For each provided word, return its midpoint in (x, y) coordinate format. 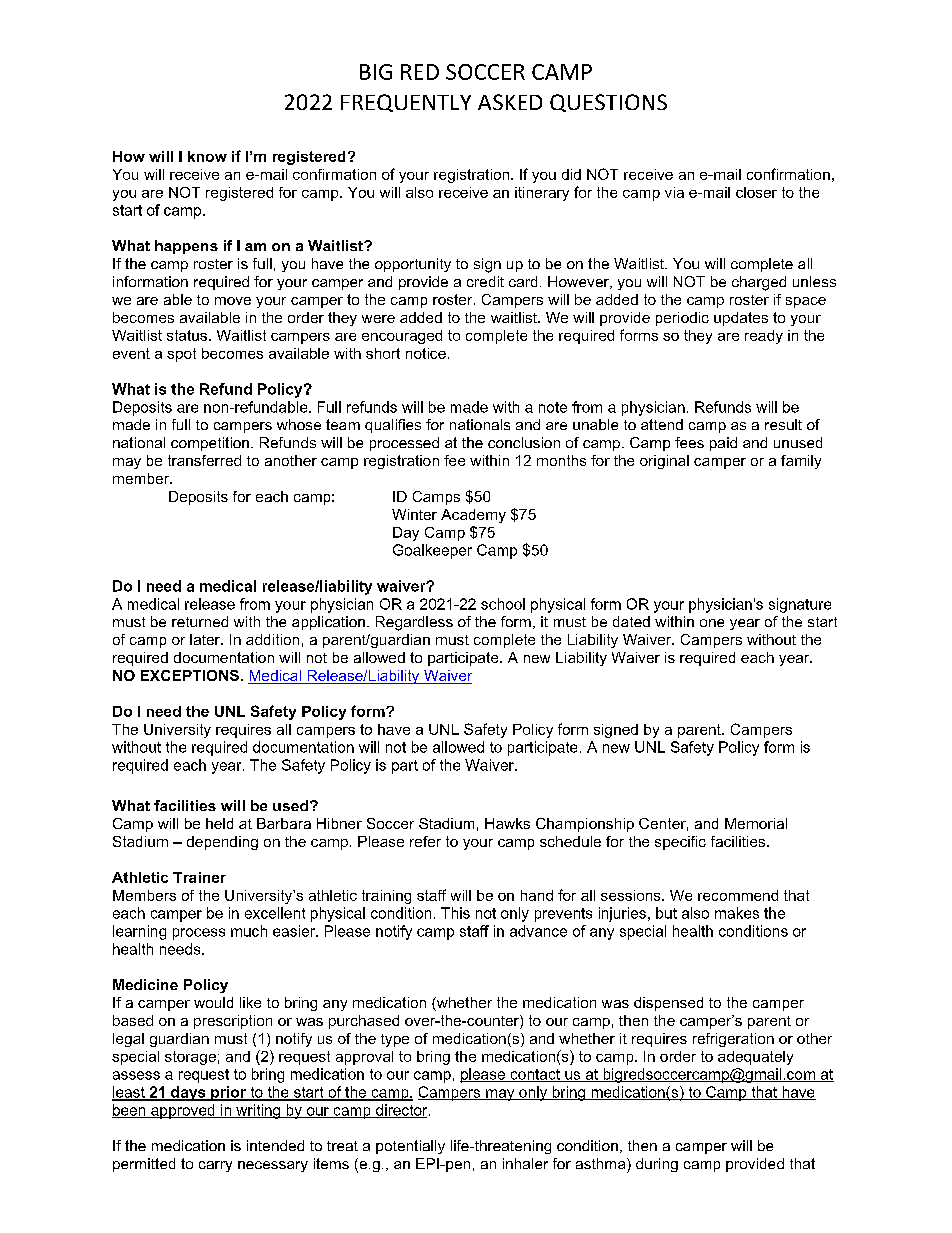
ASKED (510, 102)
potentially (410, 1147)
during (657, 1165)
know (207, 156)
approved (183, 1111)
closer (756, 192)
